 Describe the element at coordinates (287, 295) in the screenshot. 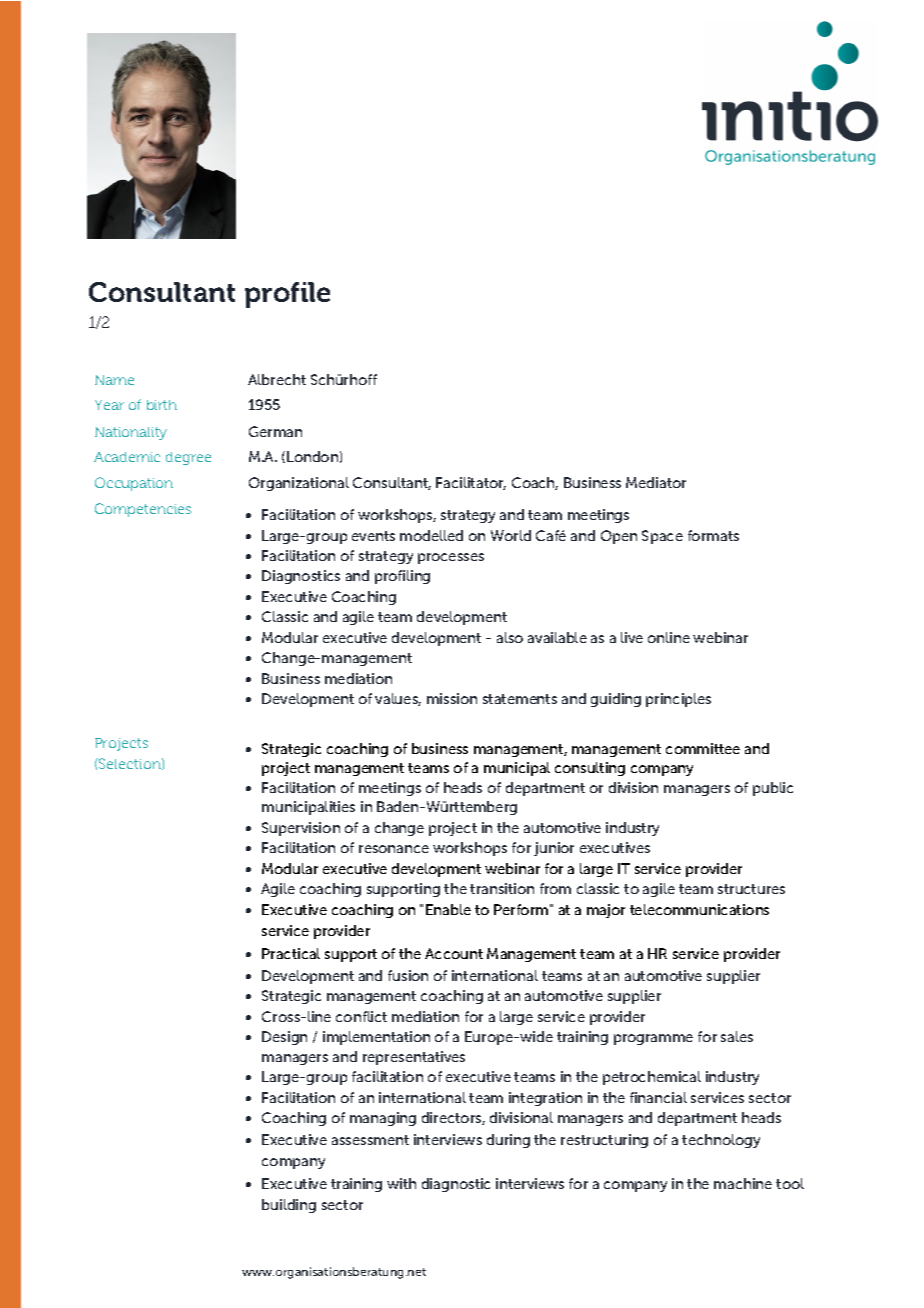

I see `profile` at that location.
